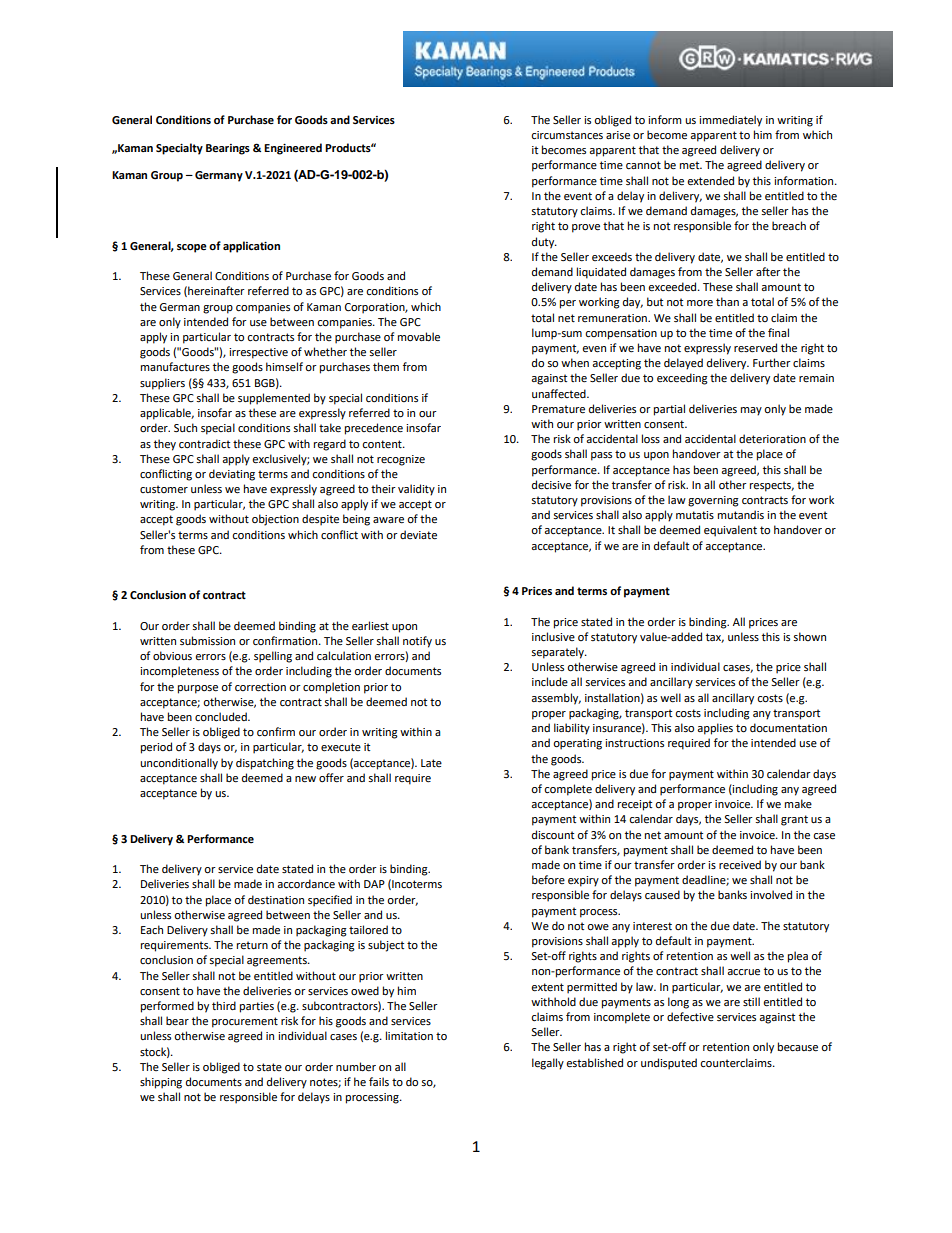  What do you see at coordinates (232, 475) in the page?
I see `deviating` at bounding box center [232, 475].
